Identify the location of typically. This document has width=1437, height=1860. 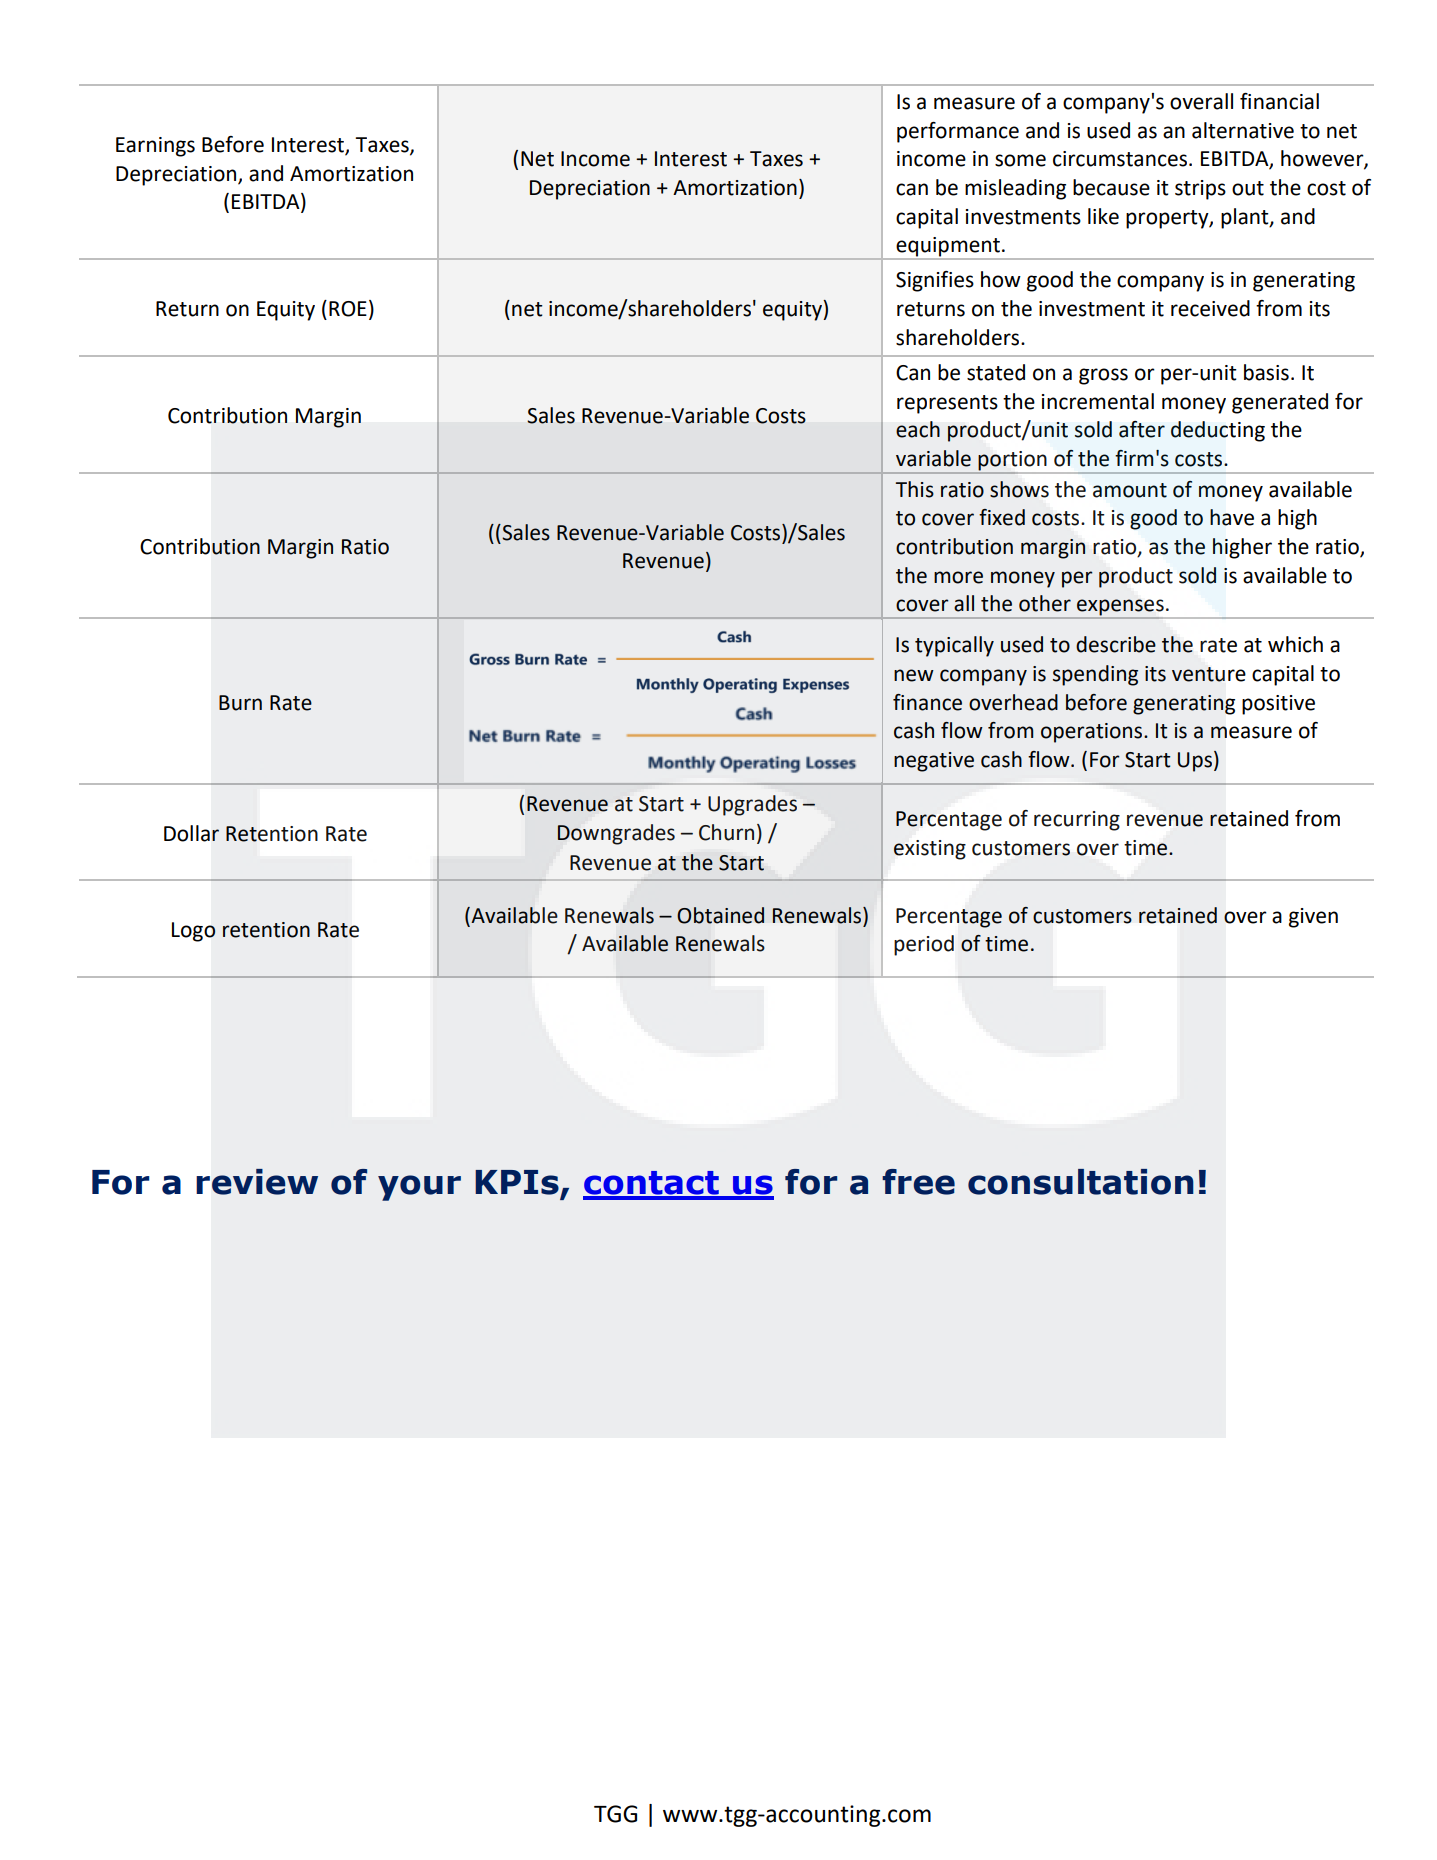
(954, 646).
